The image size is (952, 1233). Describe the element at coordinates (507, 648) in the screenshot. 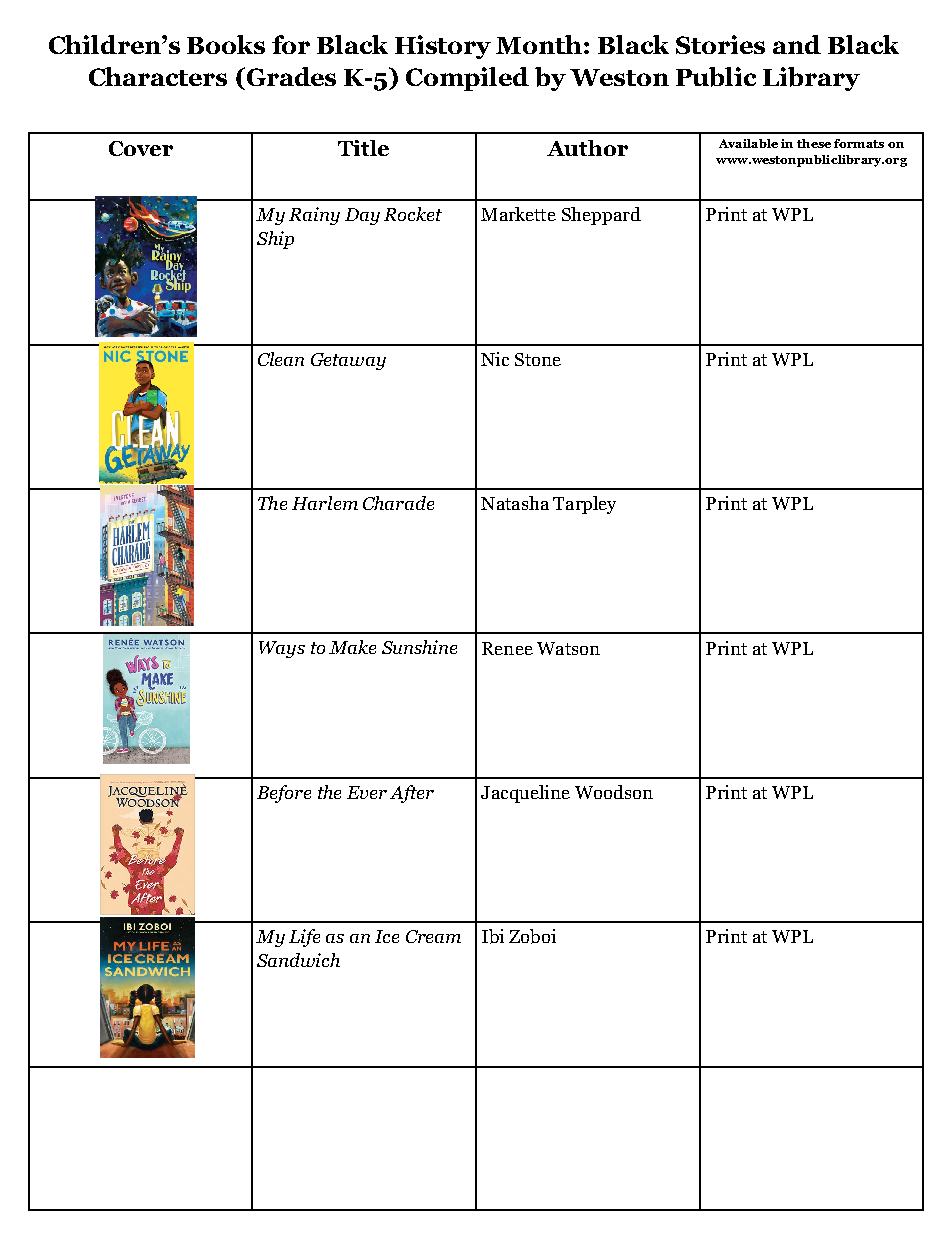

I see `Renee` at that location.
